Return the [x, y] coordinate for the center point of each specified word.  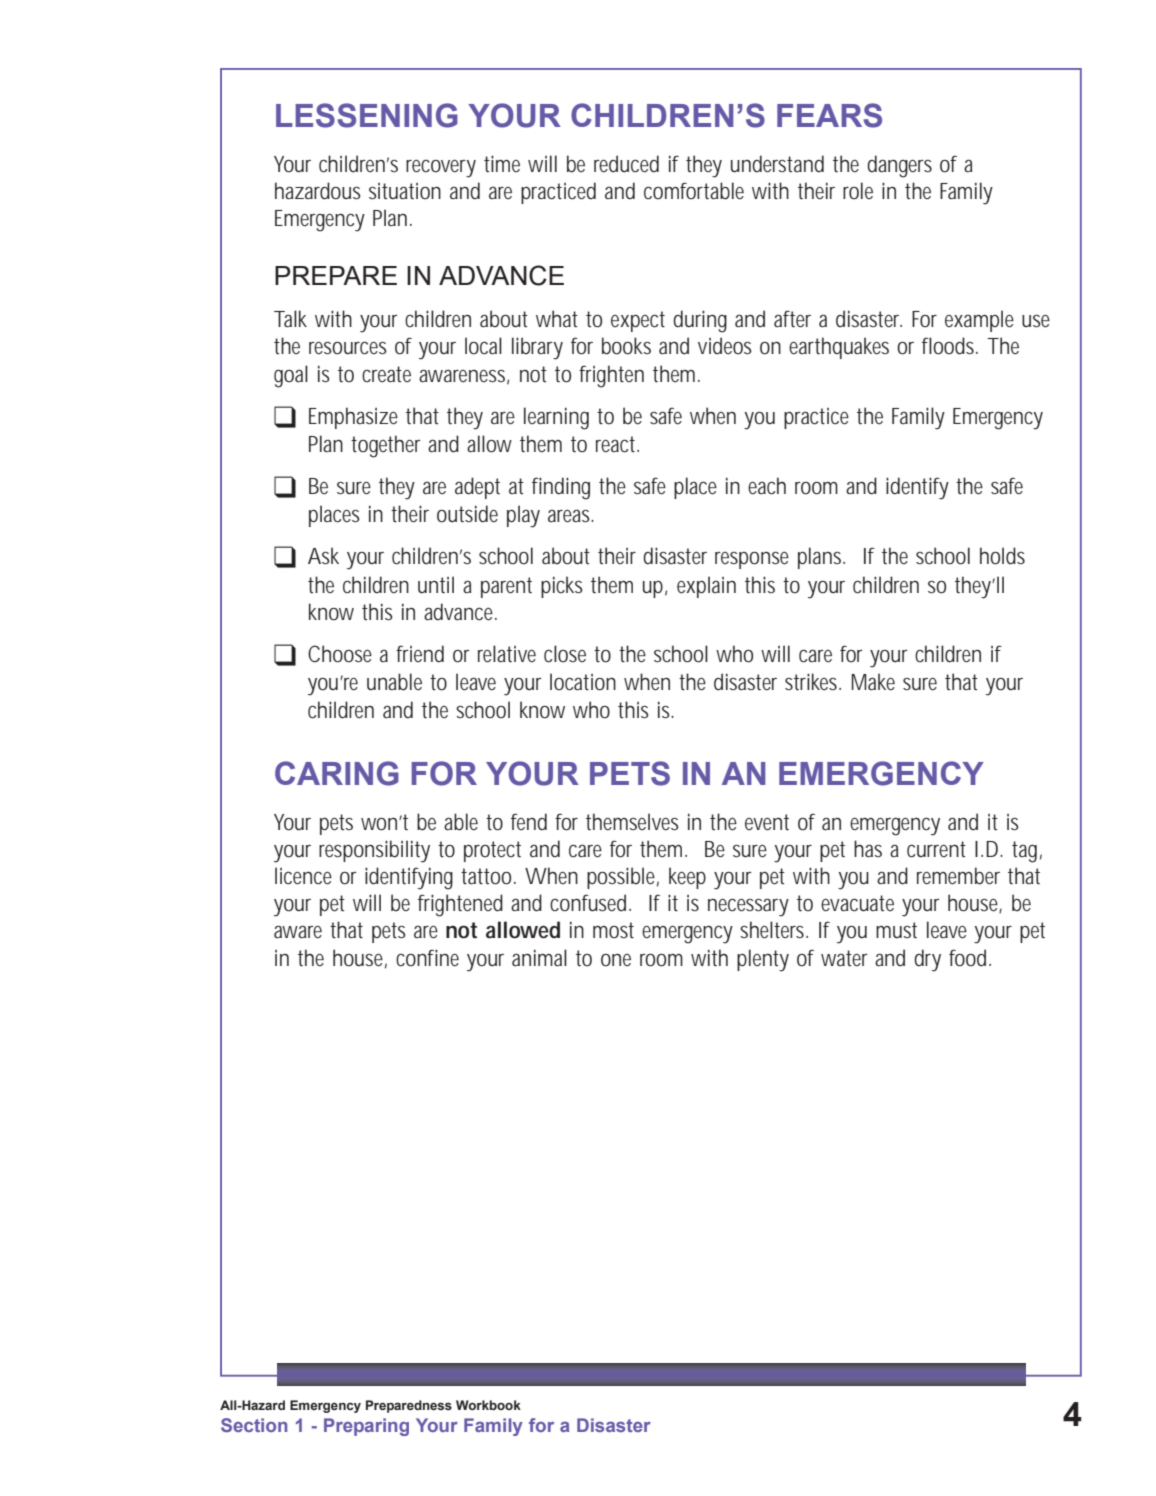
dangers [899, 166]
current [936, 849]
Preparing [366, 1427]
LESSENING [367, 115]
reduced [626, 164]
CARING [337, 773]
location [583, 682]
